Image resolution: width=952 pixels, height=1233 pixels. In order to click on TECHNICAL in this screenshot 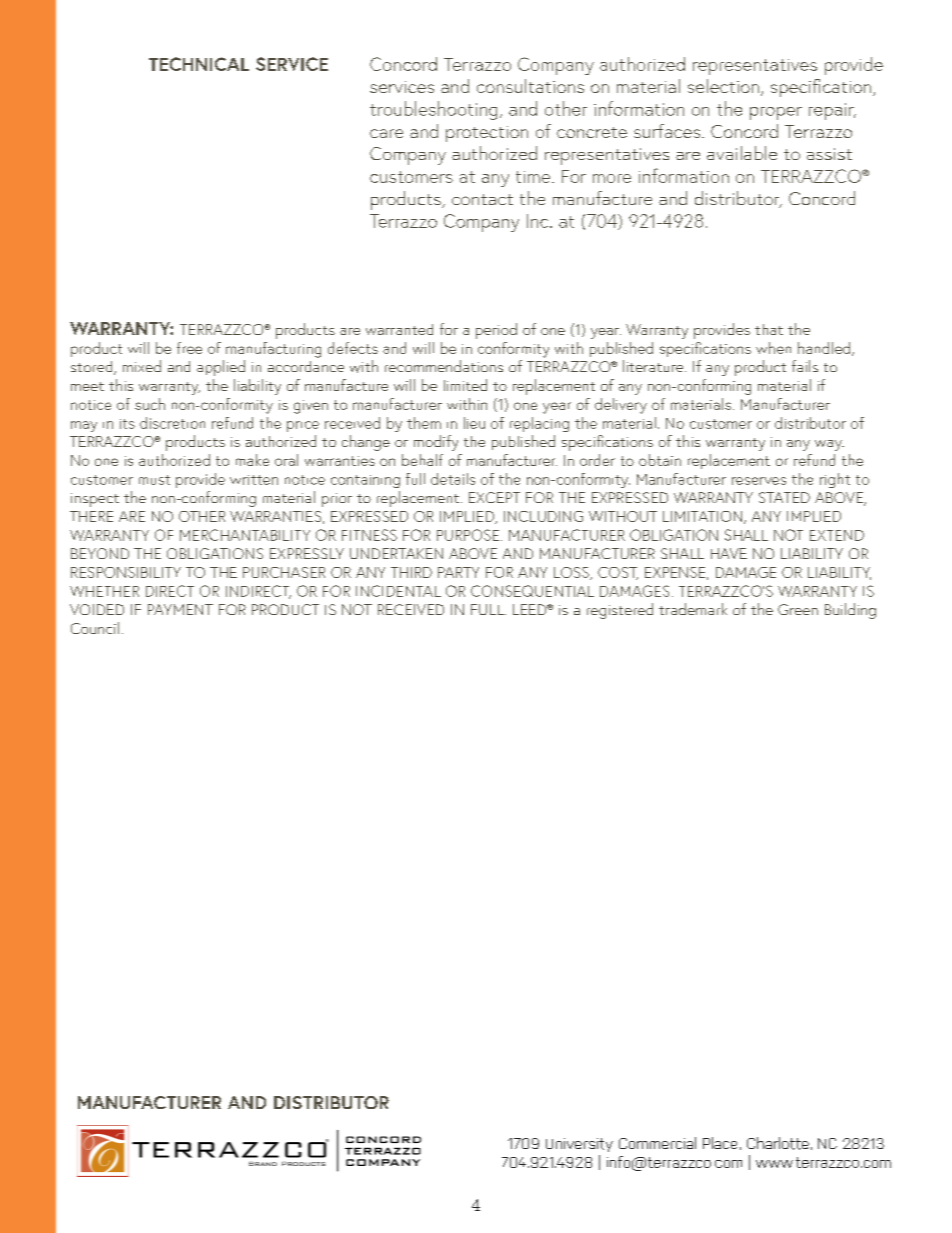, I will do `click(199, 64)`.
